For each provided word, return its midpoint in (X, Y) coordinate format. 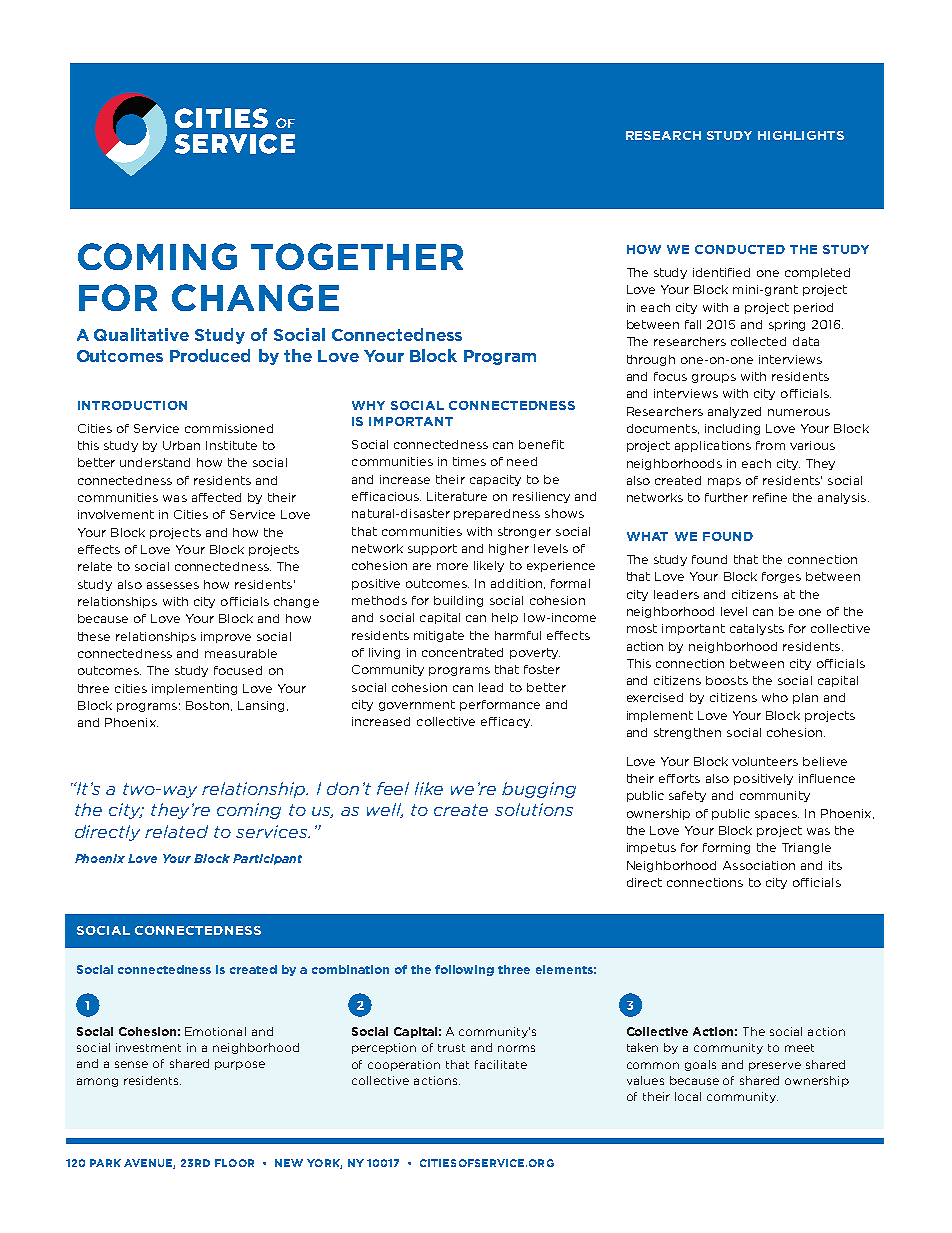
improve (226, 637)
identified (721, 272)
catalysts (757, 629)
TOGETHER (357, 256)
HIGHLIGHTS (801, 135)
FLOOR (234, 1163)
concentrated (462, 652)
